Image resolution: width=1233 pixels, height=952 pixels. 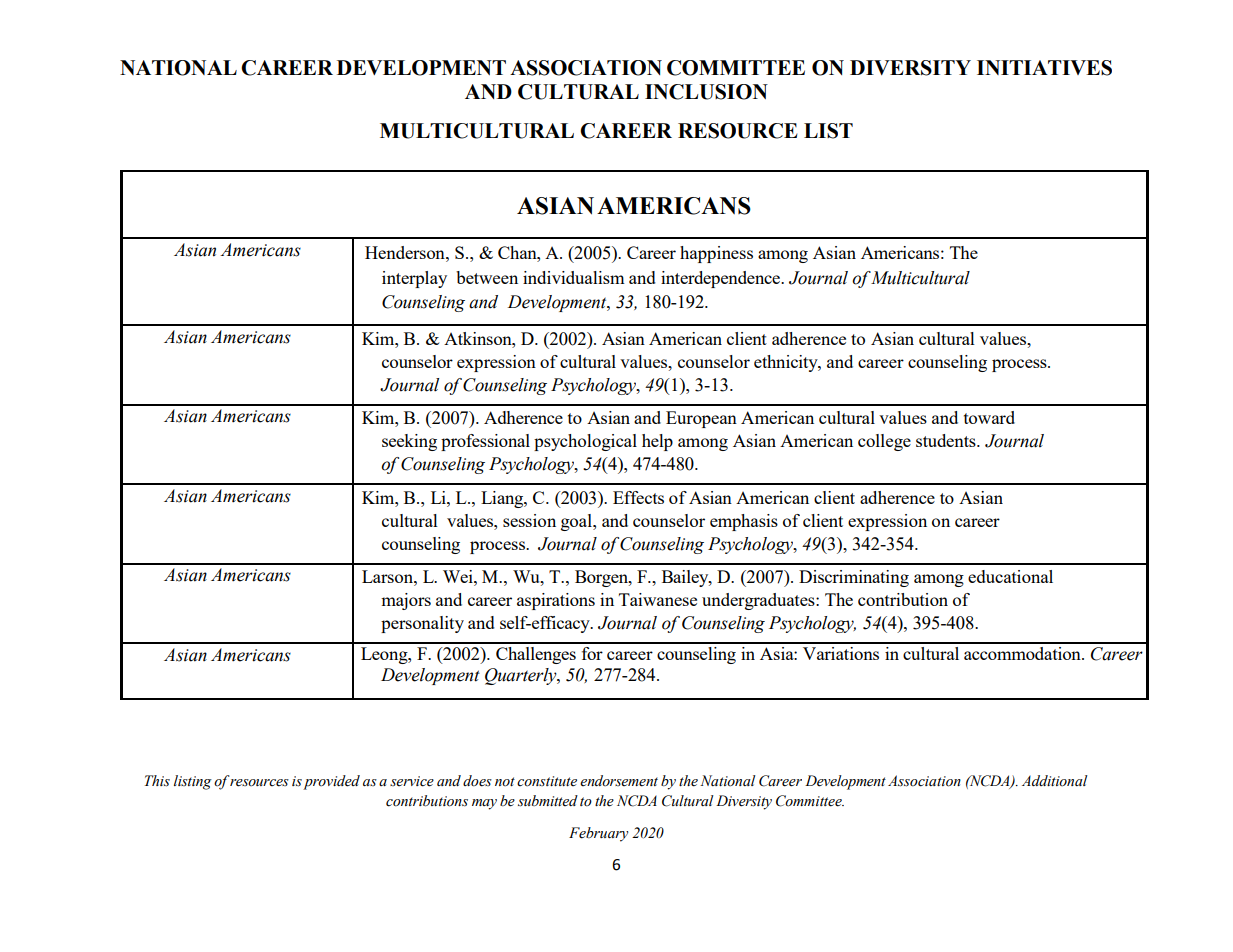 I want to click on February, so click(x=598, y=834).
